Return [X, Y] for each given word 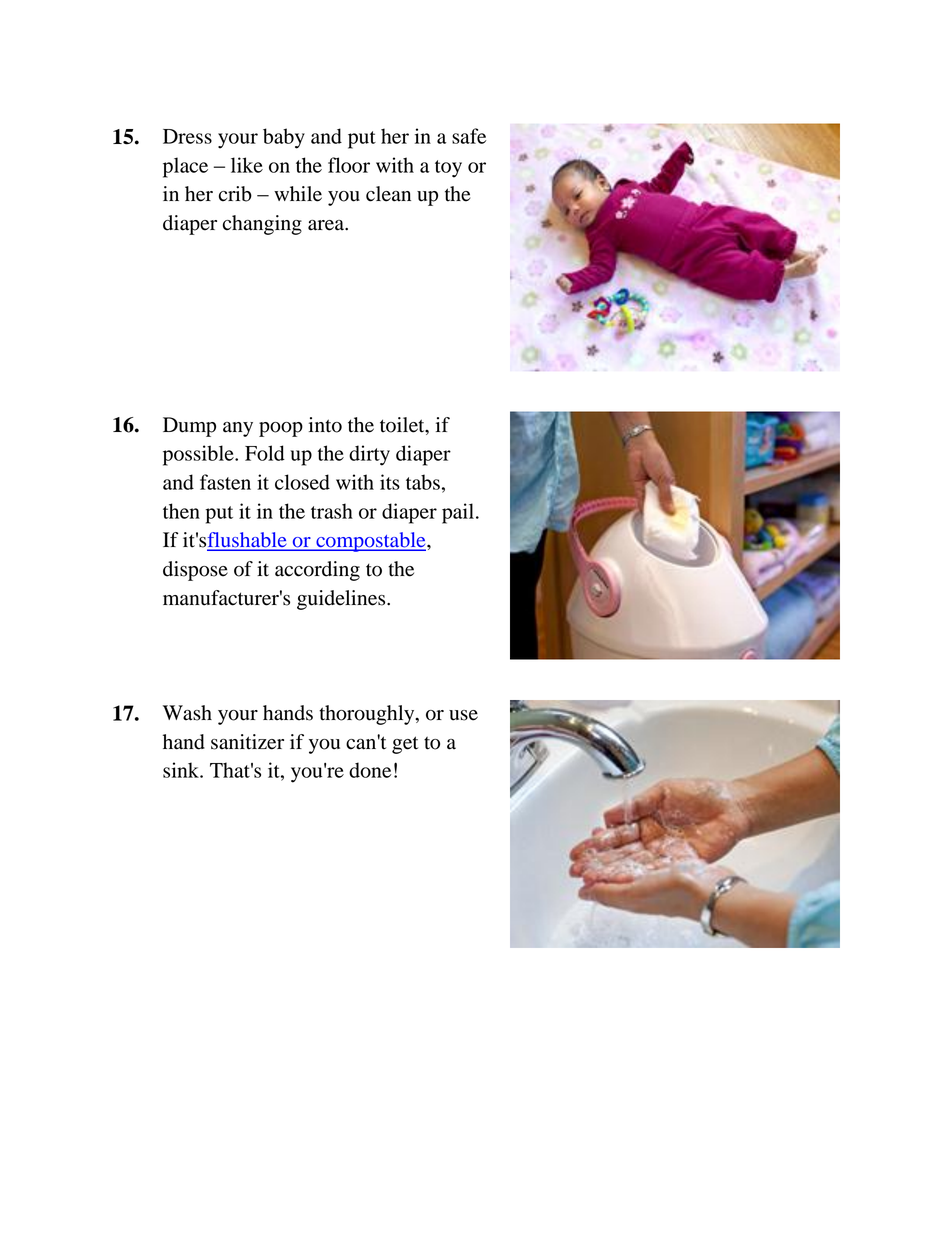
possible [199, 455]
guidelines [342, 600]
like [247, 165]
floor [349, 165]
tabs [423, 482]
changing [262, 225]
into [325, 425]
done [370, 770]
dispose [195, 571]
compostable [371, 542]
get [405, 745]
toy [448, 169]
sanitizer [247, 742]
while [298, 194]
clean [388, 194]
